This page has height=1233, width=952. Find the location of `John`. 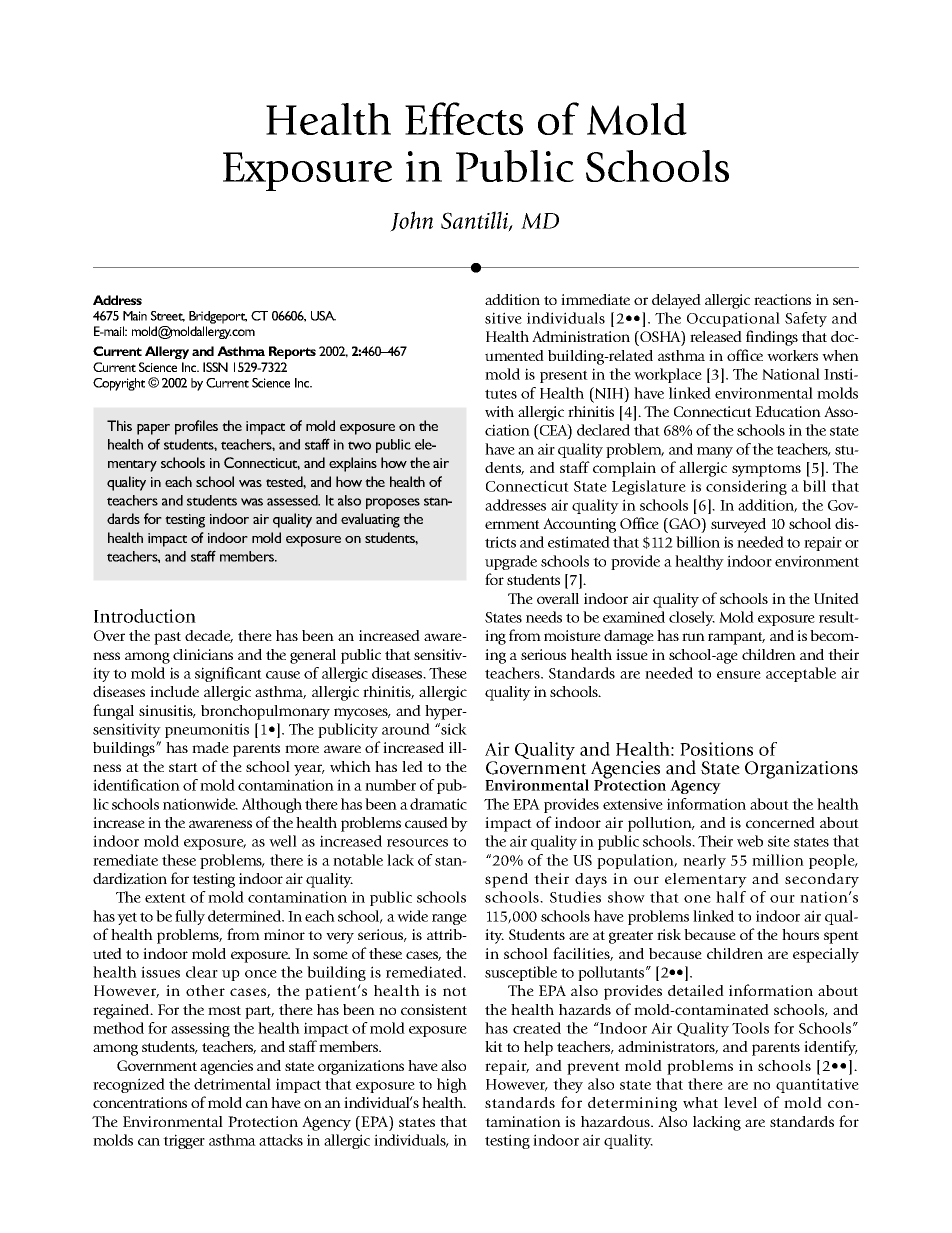

John is located at coordinates (411, 221).
